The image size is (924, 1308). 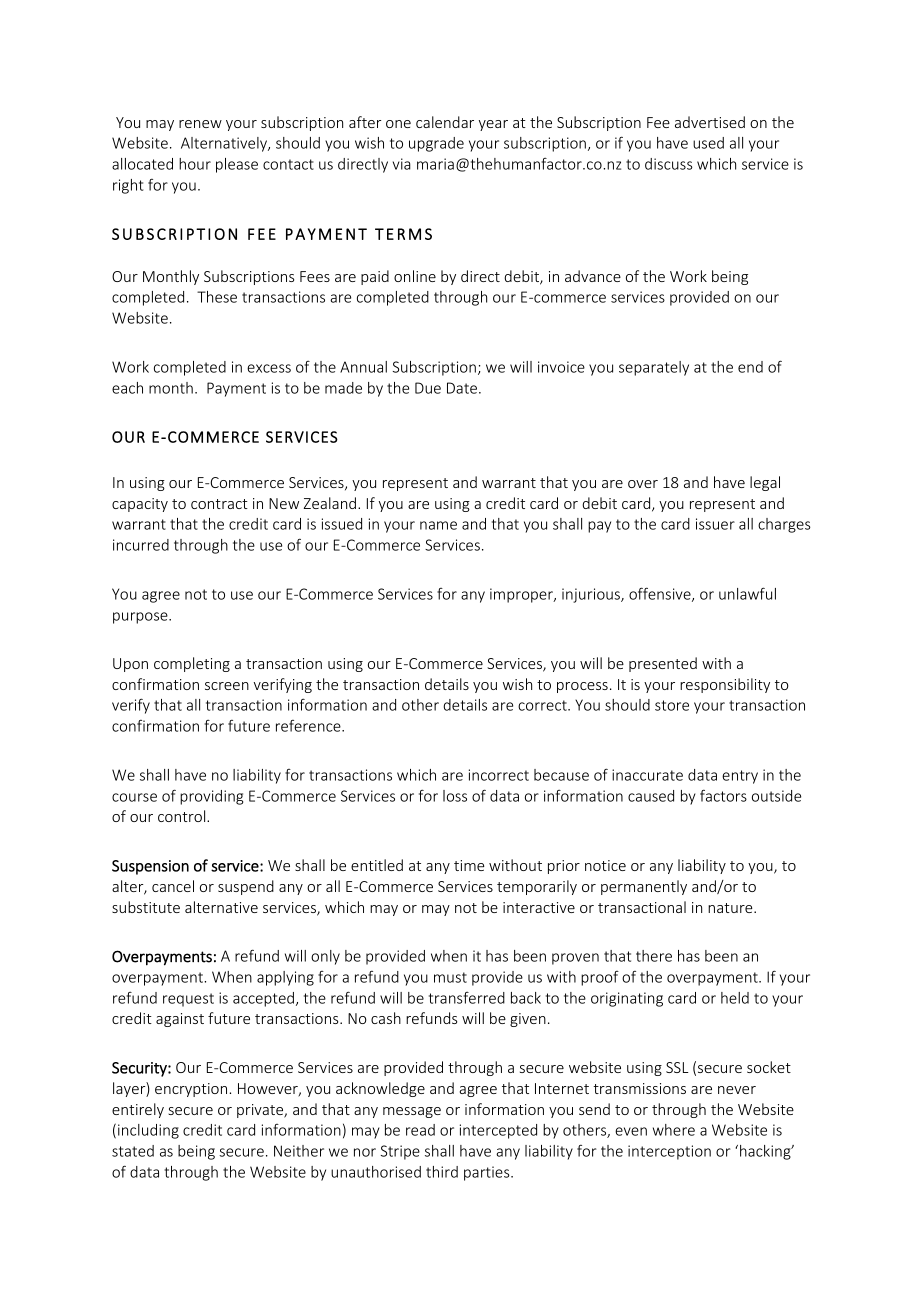 What do you see at coordinates (219, 504) in the screenshot?
I see `contract` at bounding box center [219, 504].
